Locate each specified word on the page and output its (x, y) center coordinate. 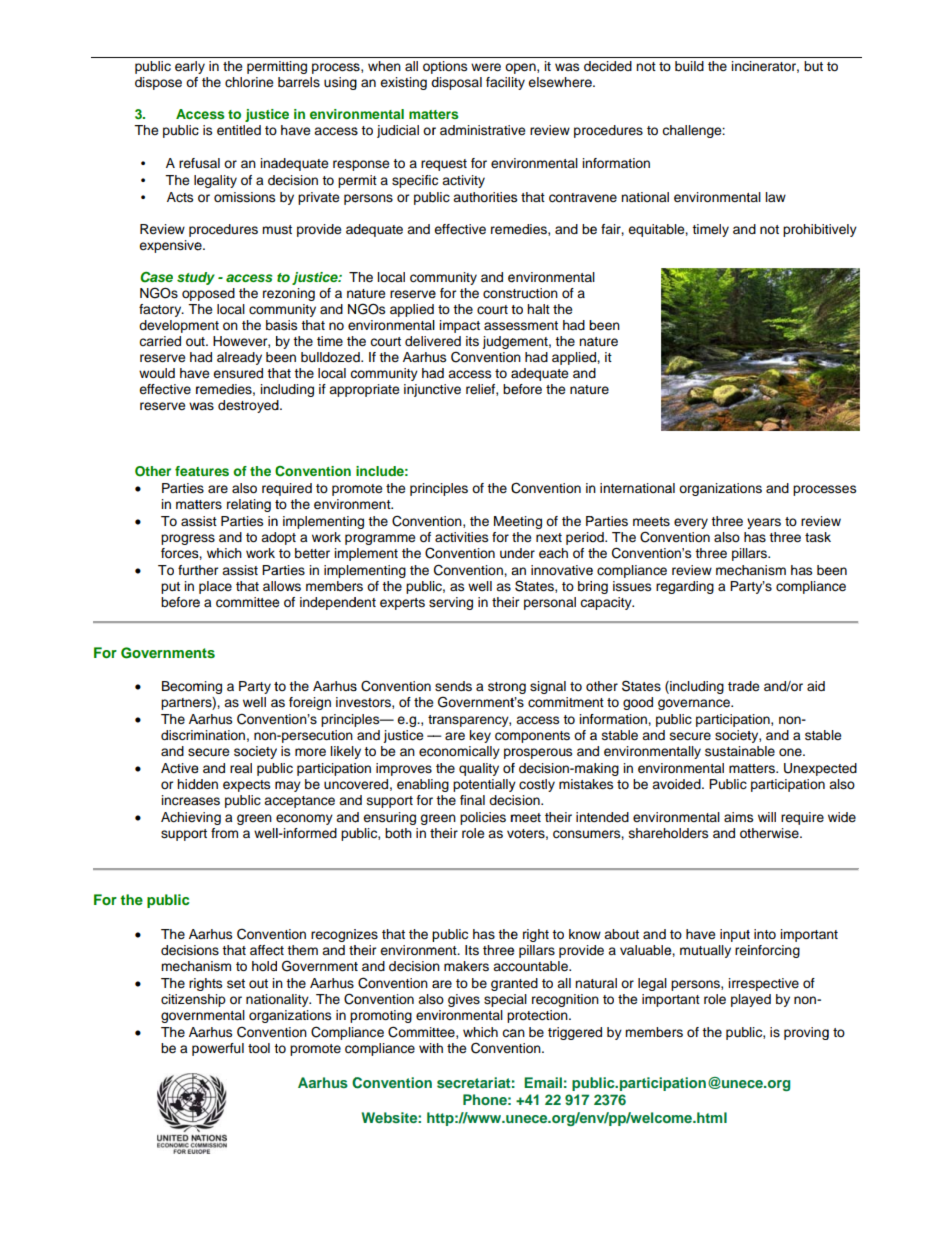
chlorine (249, 82)
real (241, 768)
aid (816, 686)
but (813, 66)
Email (543, 1082)
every (691, 523)
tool (259, 1048)
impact (459, 326)
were (486, 67)
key (480, 736)
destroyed (249, 406)
